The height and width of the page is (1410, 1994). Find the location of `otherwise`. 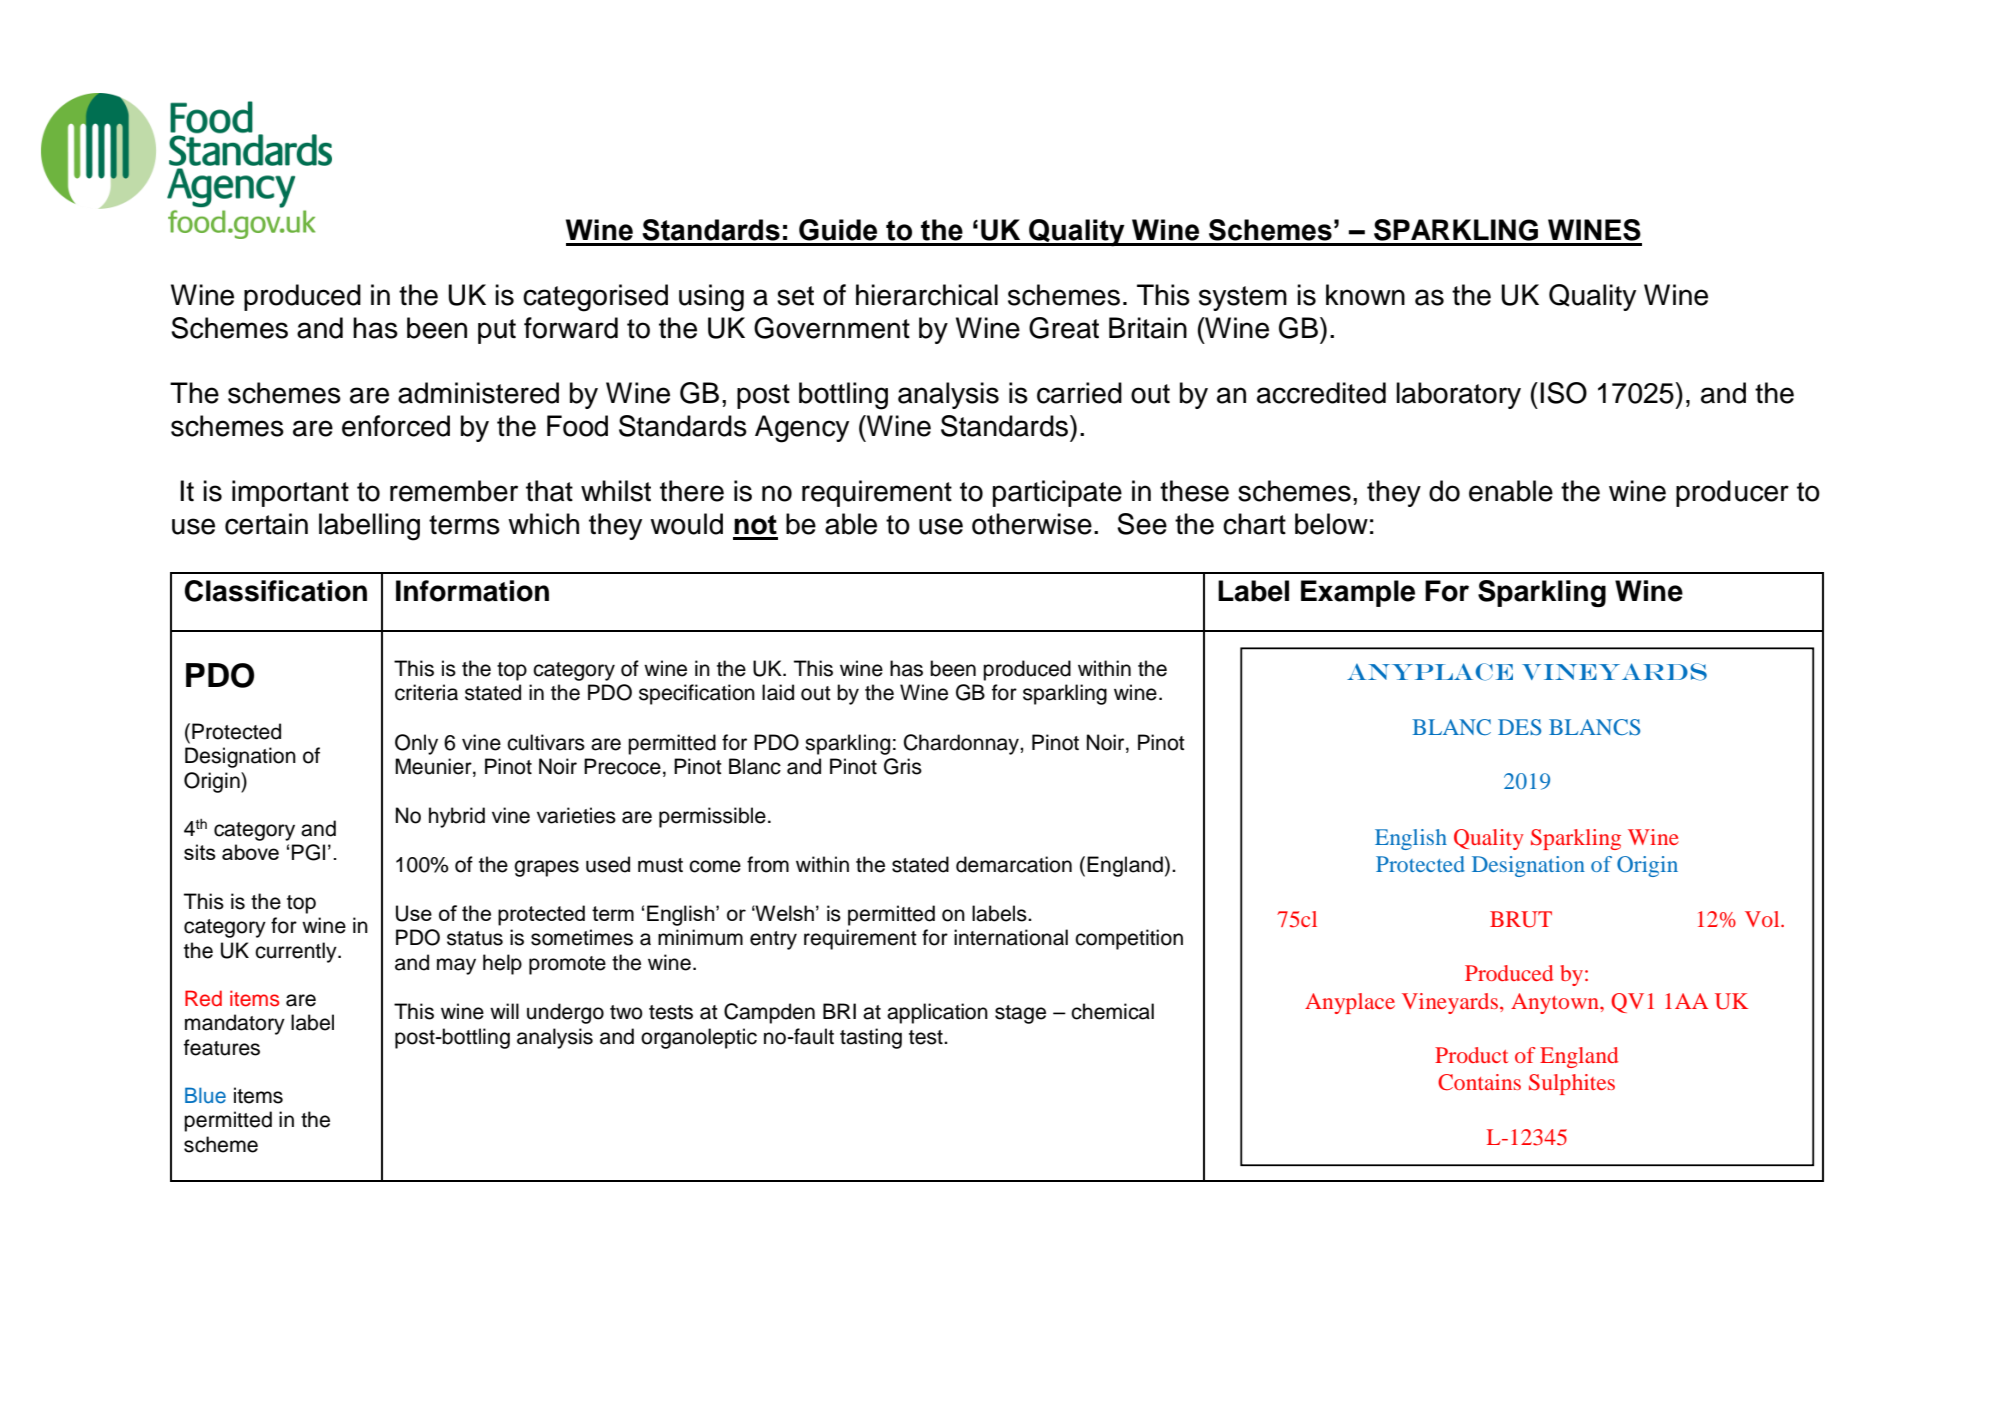

otherwise is located at coordinates (1032, 524).
